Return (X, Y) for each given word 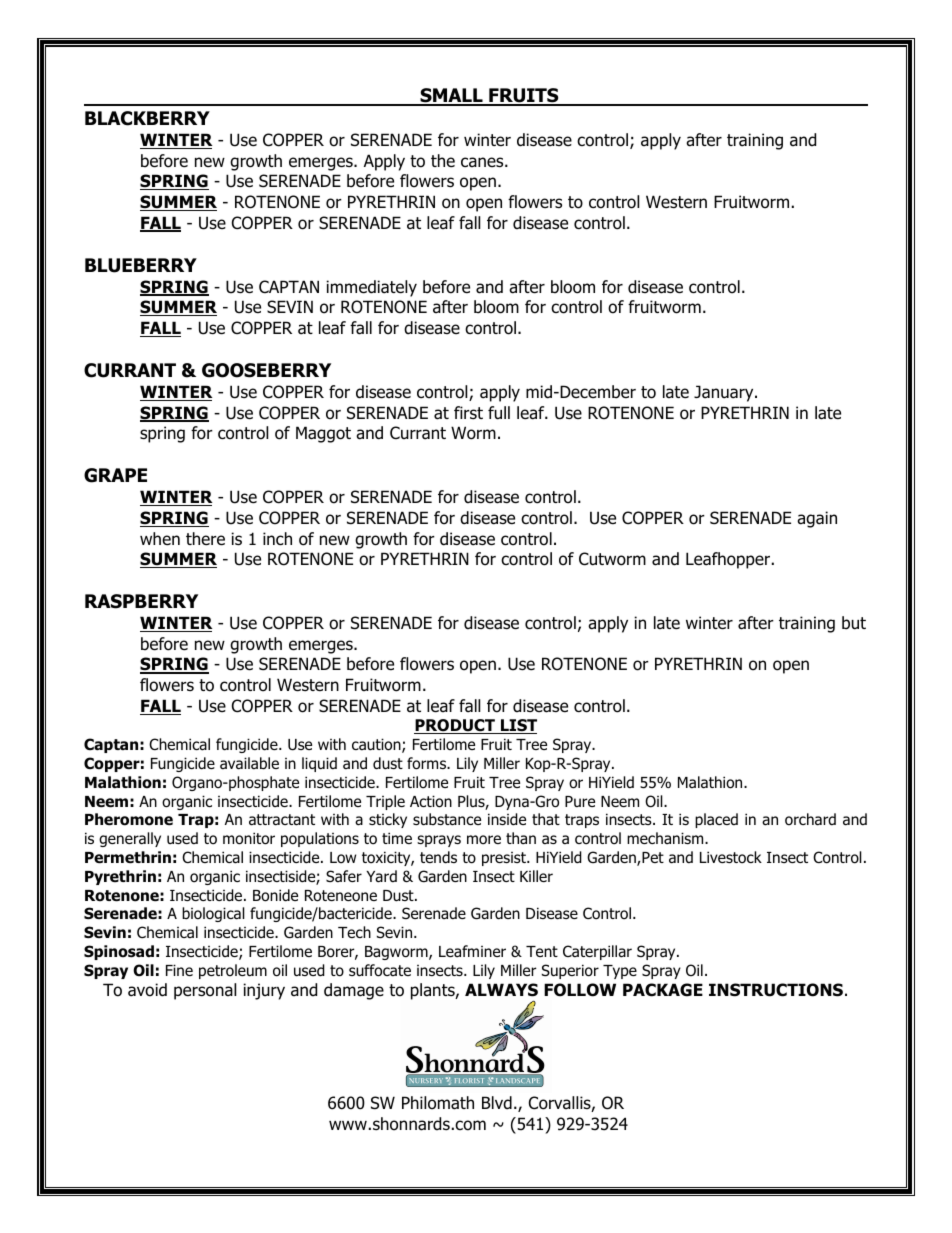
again (817, 519)
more (484, 840)
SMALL (451, 97)
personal (205, 991)
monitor (249, 838)
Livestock (731, 857)
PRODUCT (455, 726)
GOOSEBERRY (266, 370)
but (854, 623)
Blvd (497, 1103)
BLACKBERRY (147, 118)
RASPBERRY (141, 601)
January (725, 393)
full (499, 413)
